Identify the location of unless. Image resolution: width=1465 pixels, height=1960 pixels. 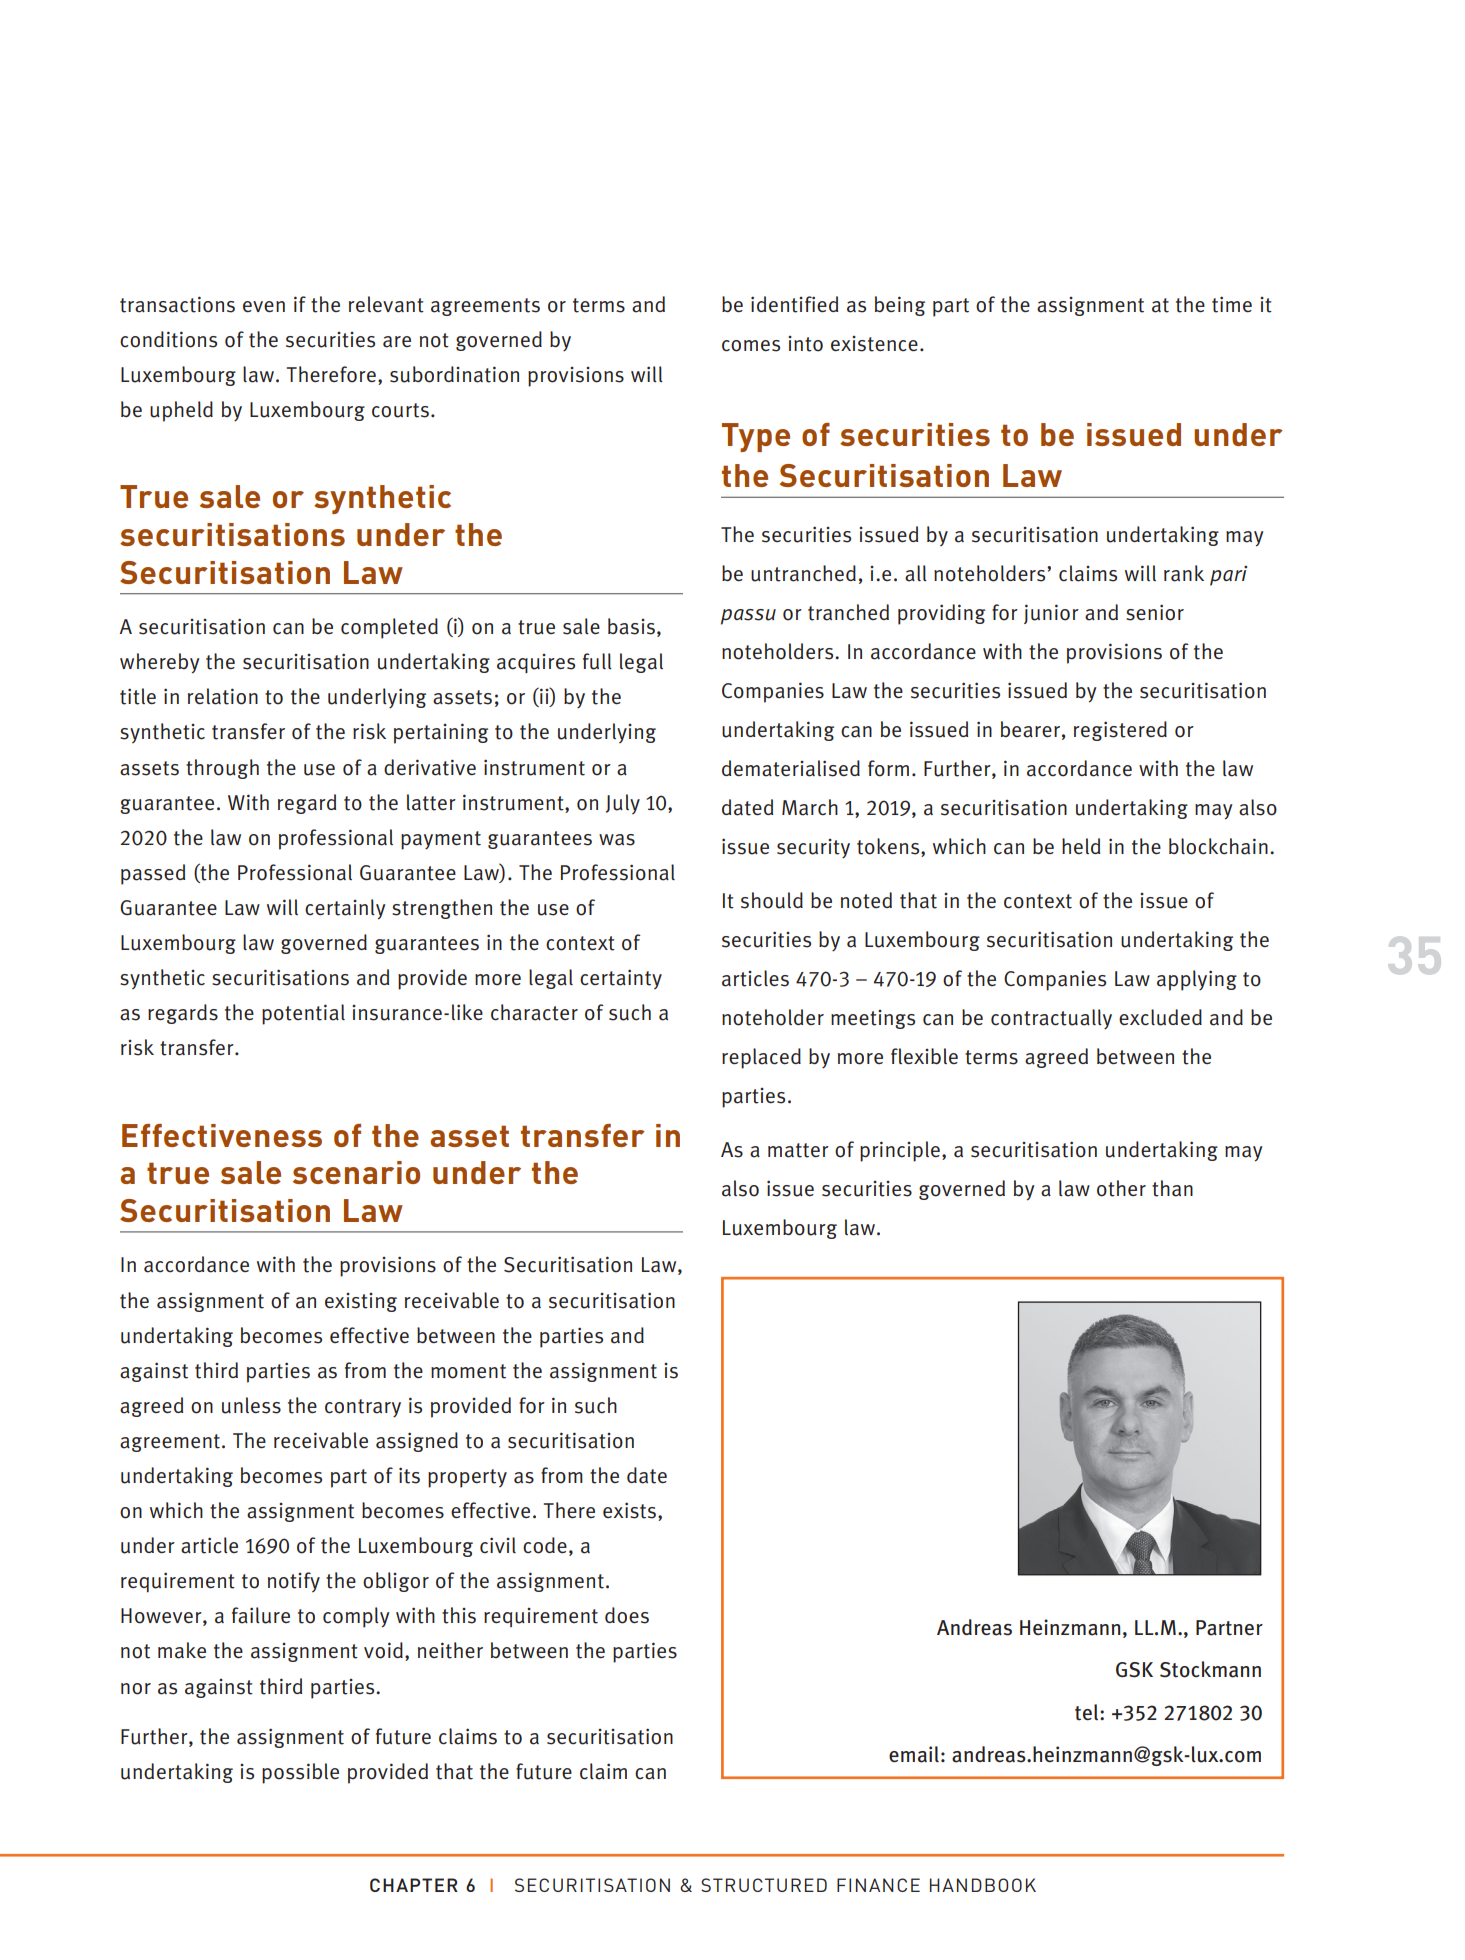
(251, 1405).
